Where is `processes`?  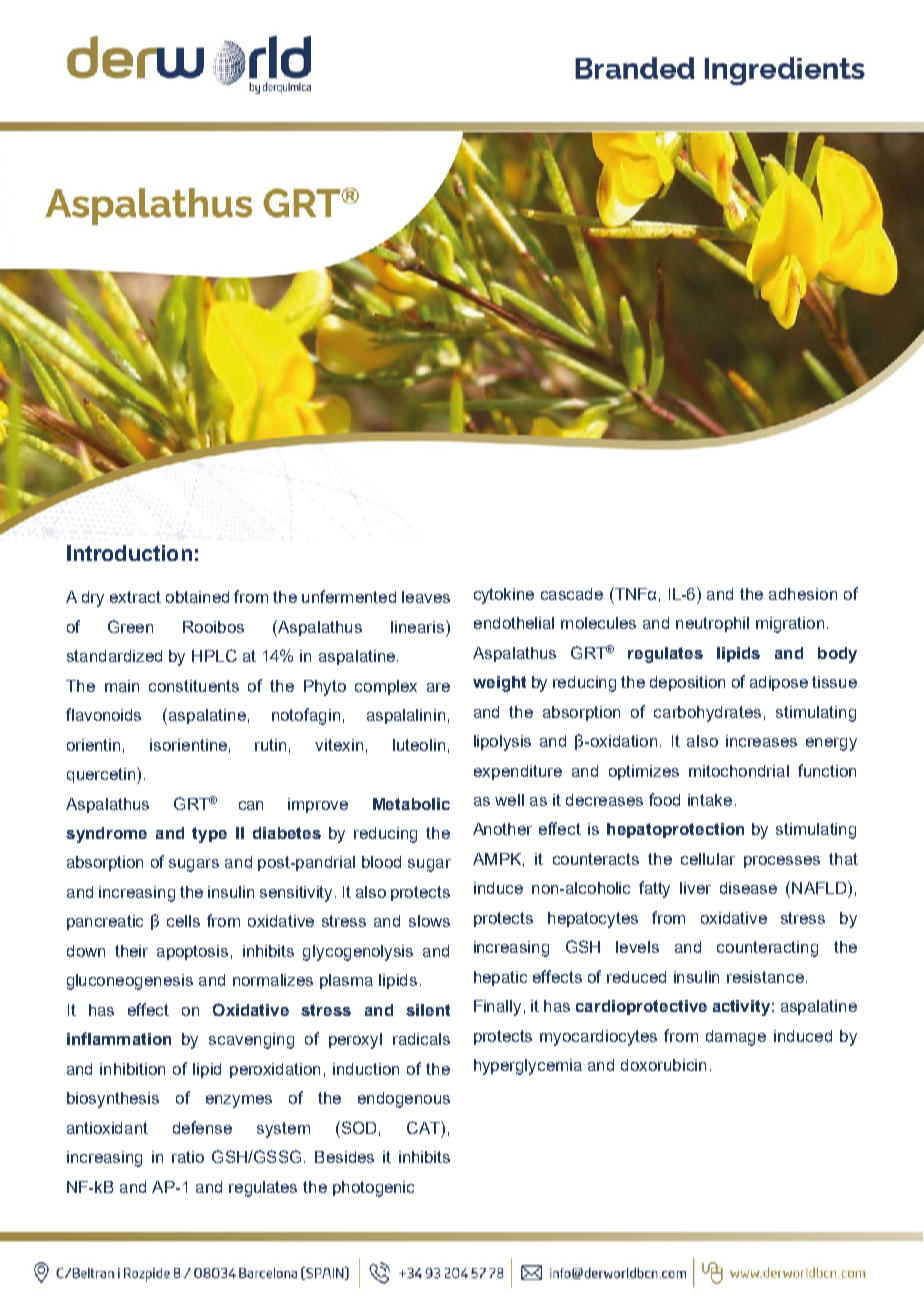 processes is located at coordinates (782, 862).
